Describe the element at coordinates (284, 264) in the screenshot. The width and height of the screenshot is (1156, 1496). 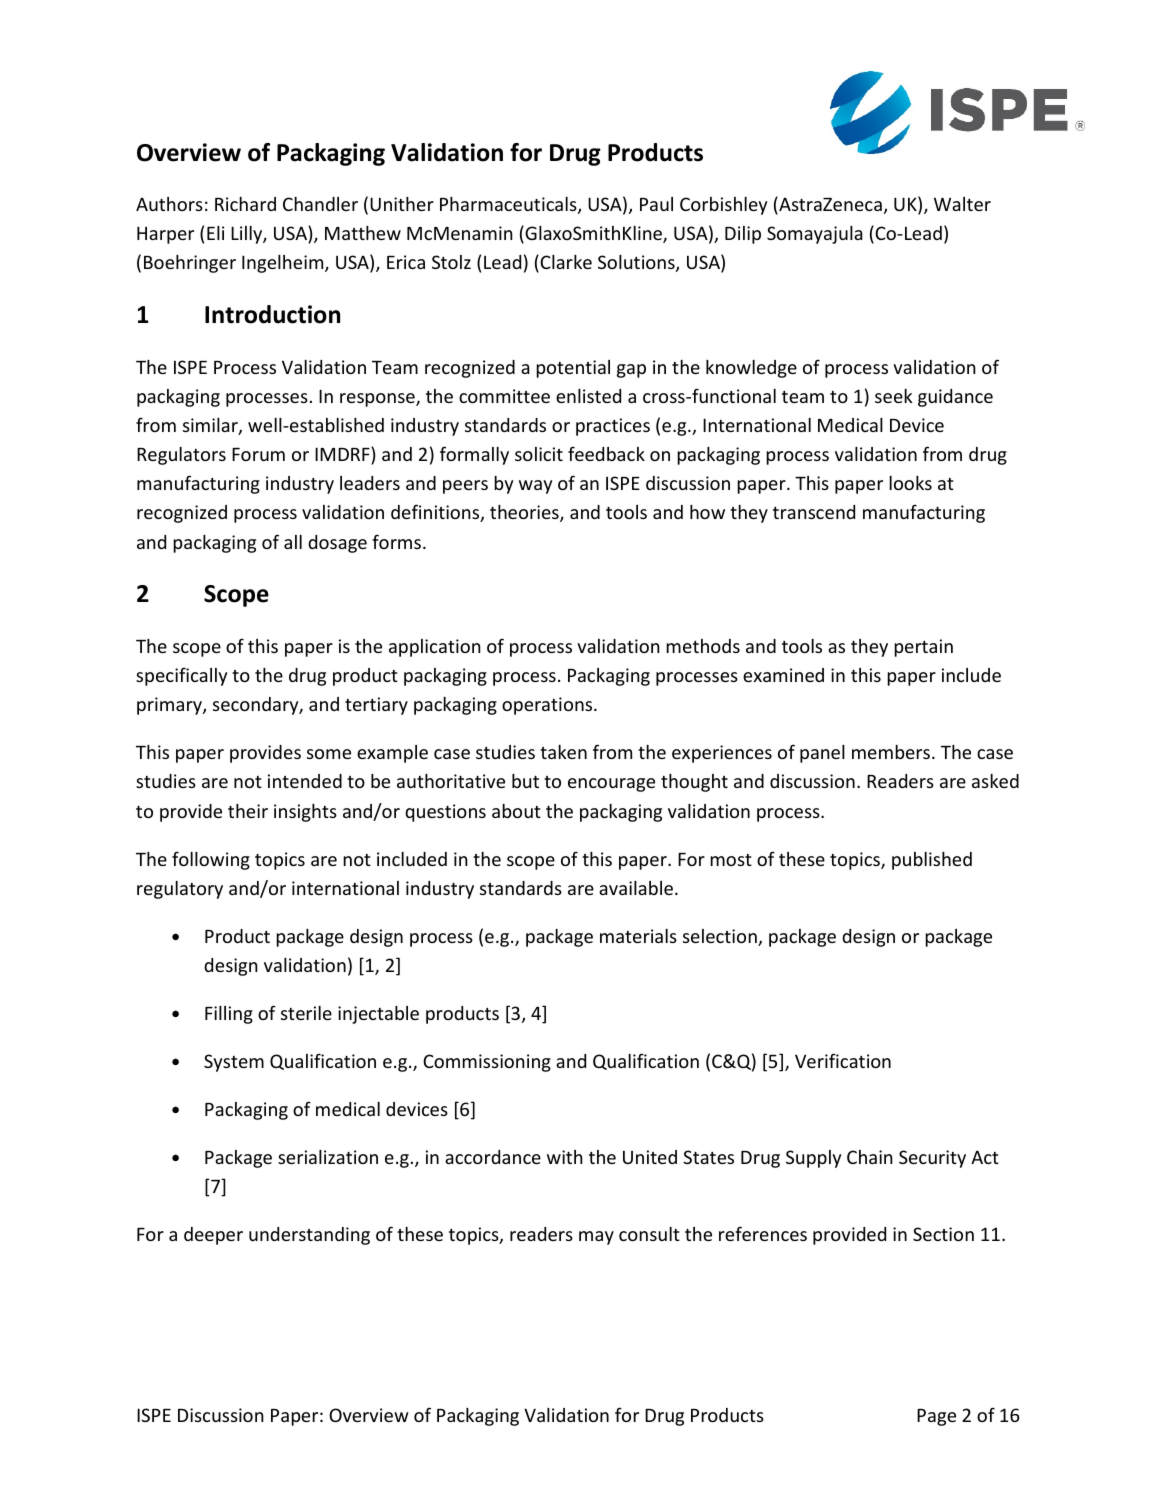
I see `Ingelheim` at that location.
